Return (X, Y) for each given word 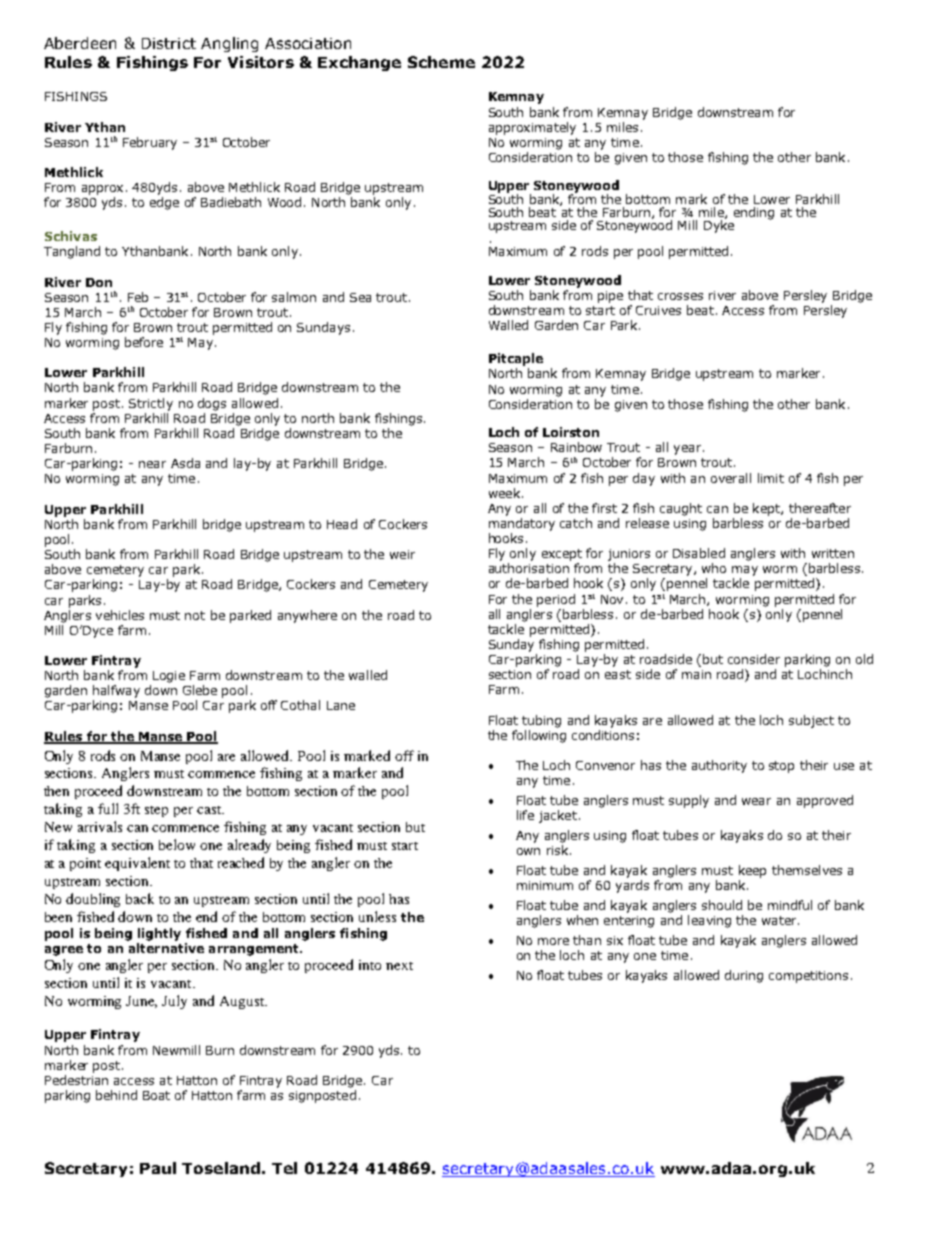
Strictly (151, 404)
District (169, 43)
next (399, 966)
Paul (158, 1168)
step (156, 811)
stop (781, 767)
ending (754, 213)
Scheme (441, 62)
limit (771, 478)
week (504, 493)
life (525, 815)
